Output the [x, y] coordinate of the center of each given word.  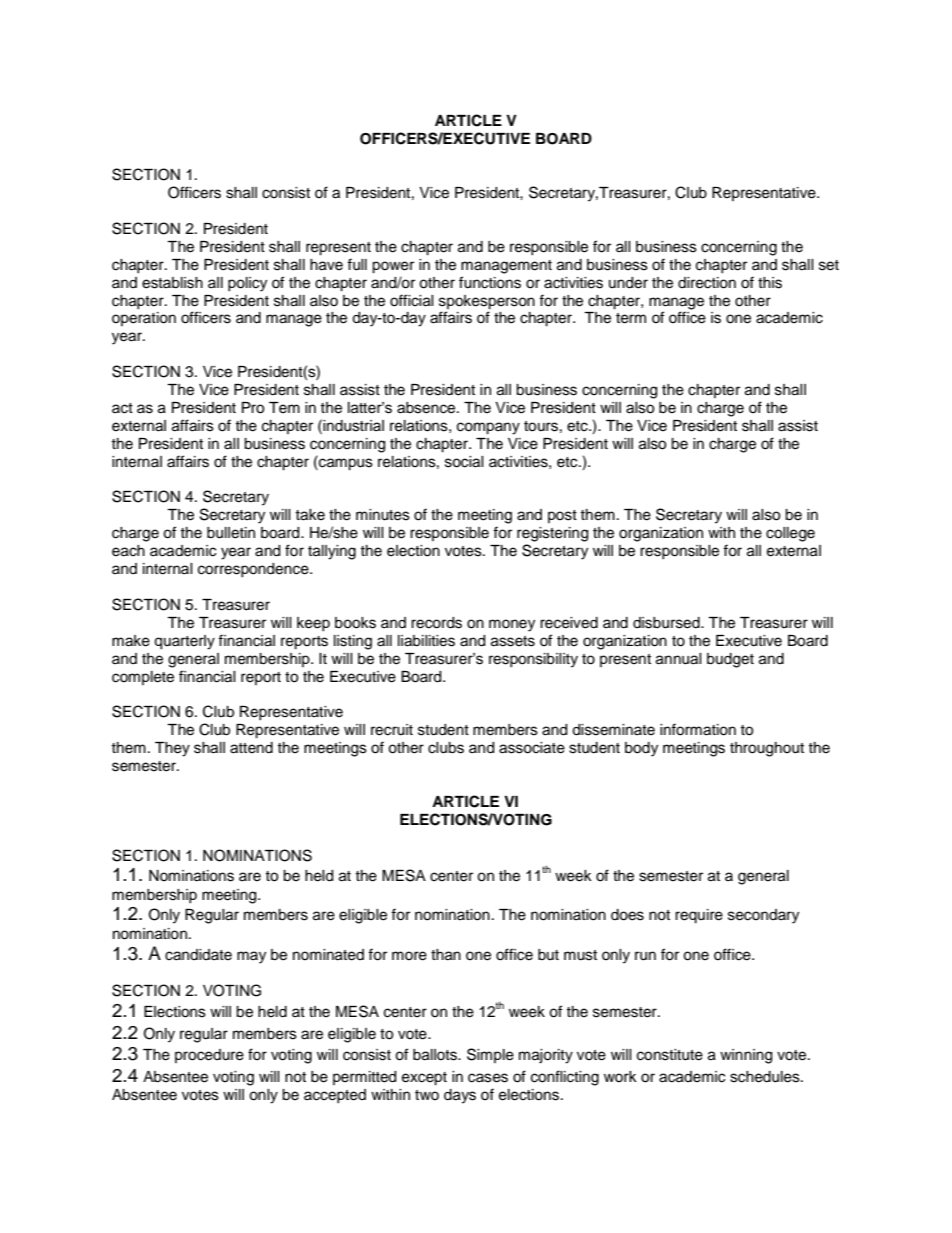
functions [490, 282]
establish [172, 283]
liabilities [426, 641]
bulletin [231, 533]
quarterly [184, 642]
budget [730, 660]
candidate [198, 955]
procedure [209, 1056]
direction [707, 283]
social [464, 462]
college [790, 534]
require [699, 916]
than [446, 955]
